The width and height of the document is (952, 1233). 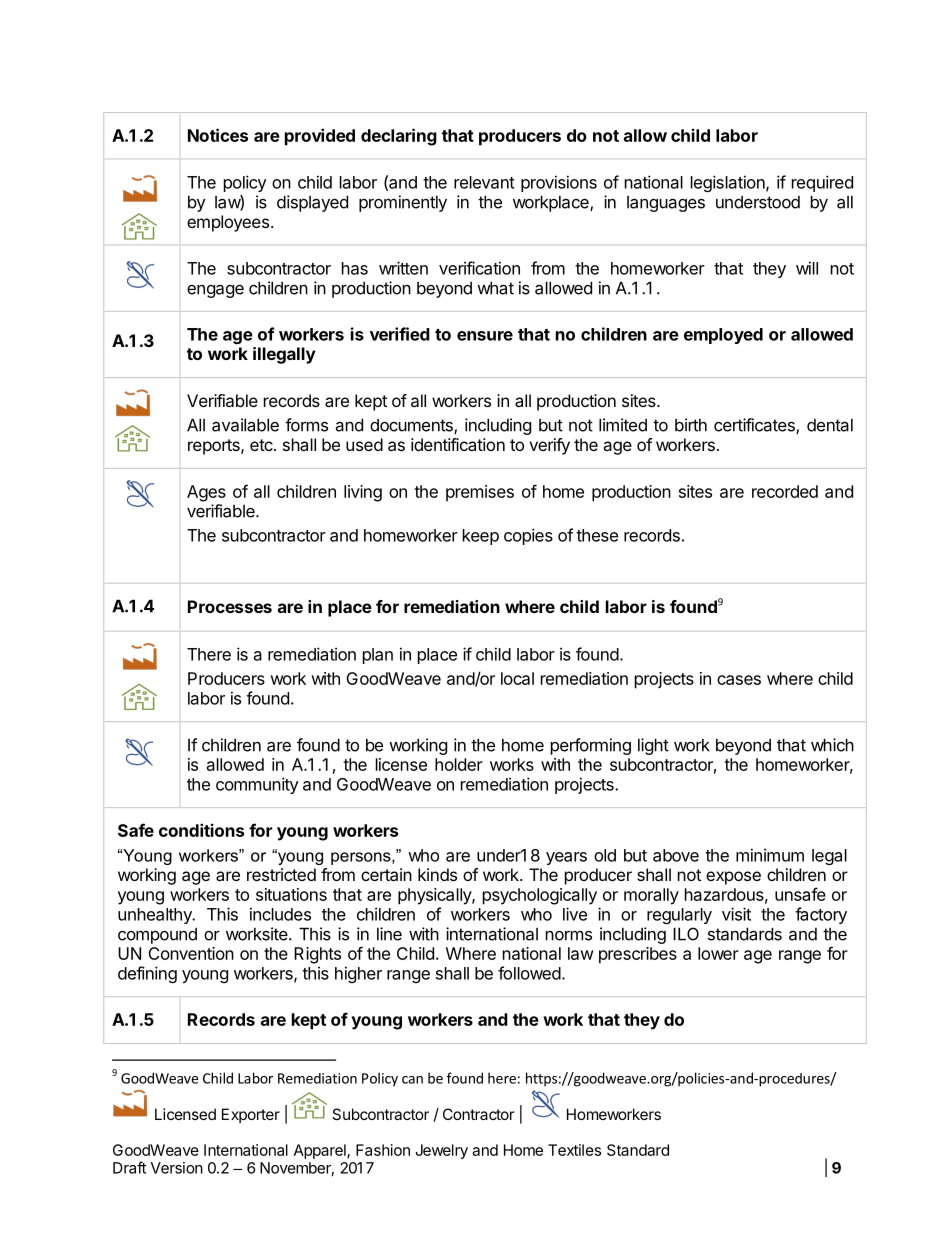 I want to click on reports, so click(x=215, y=447).
